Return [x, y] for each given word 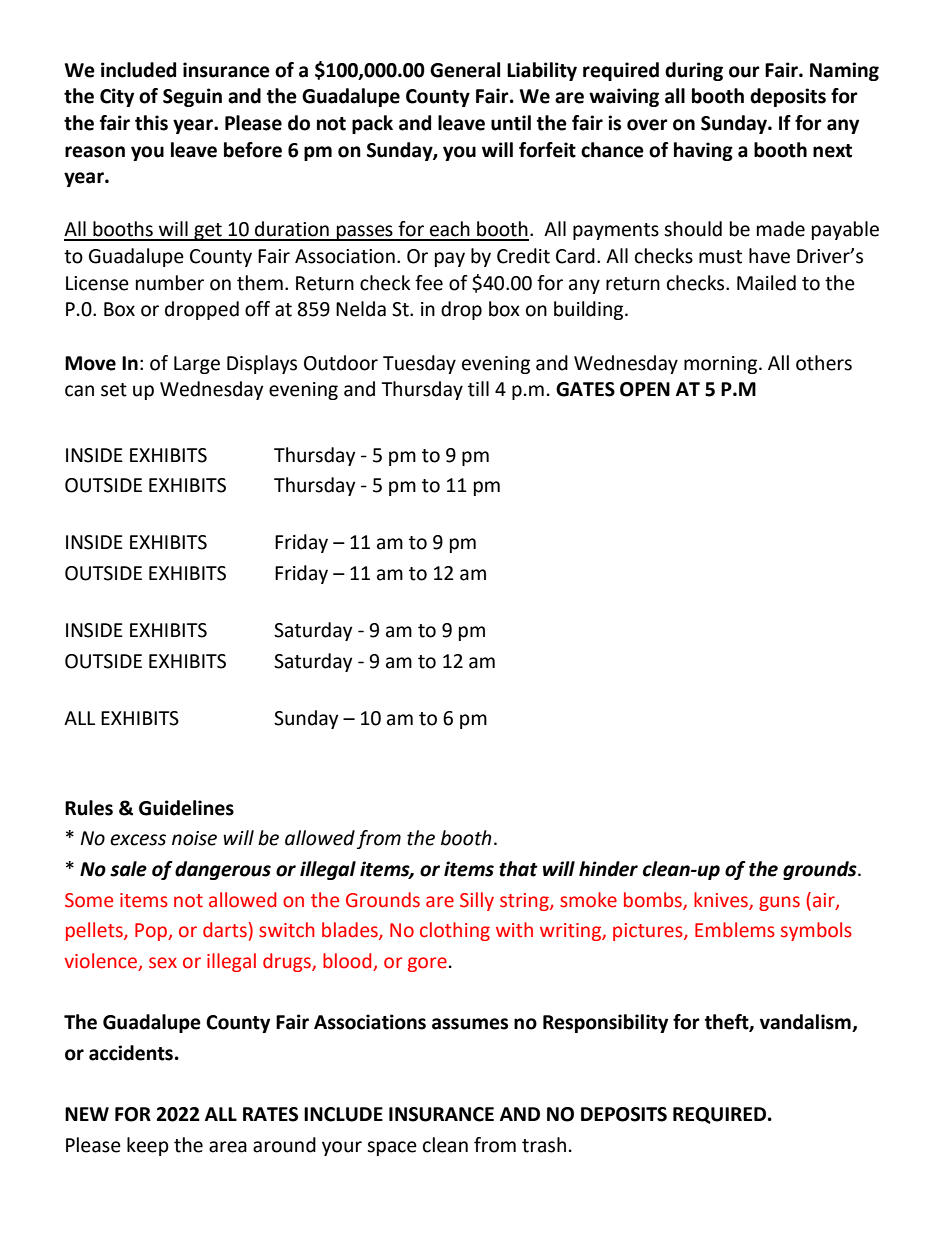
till [478, 389]
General [465, 70]
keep [148, 1146]
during [694, 71]
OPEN [645, 389]
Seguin [192, 97]
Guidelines [186, 808]
